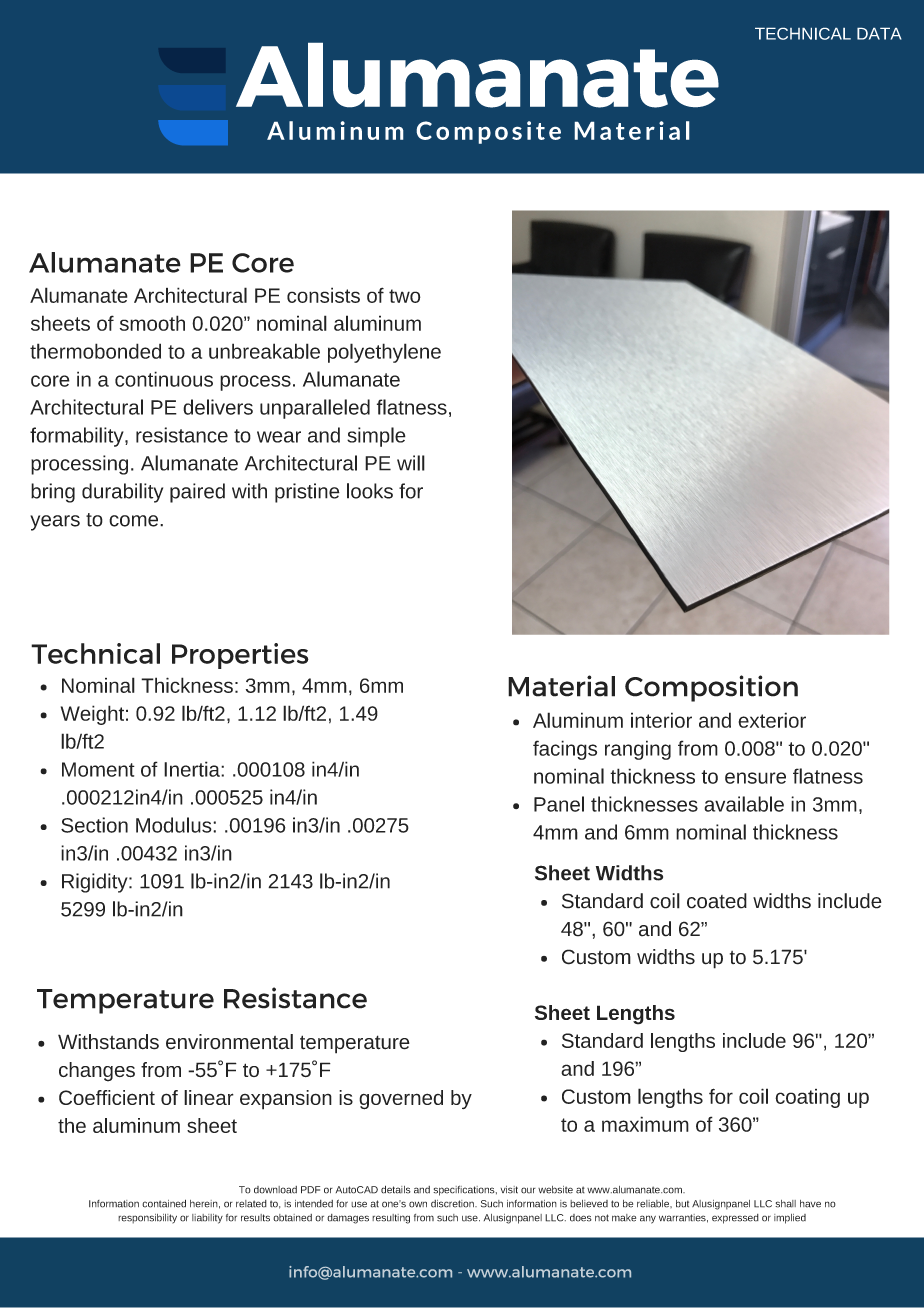 This image has width=924, height=1308. Describe the element at coordinates (152, 323) in the image. I see `smooth` at that location.
